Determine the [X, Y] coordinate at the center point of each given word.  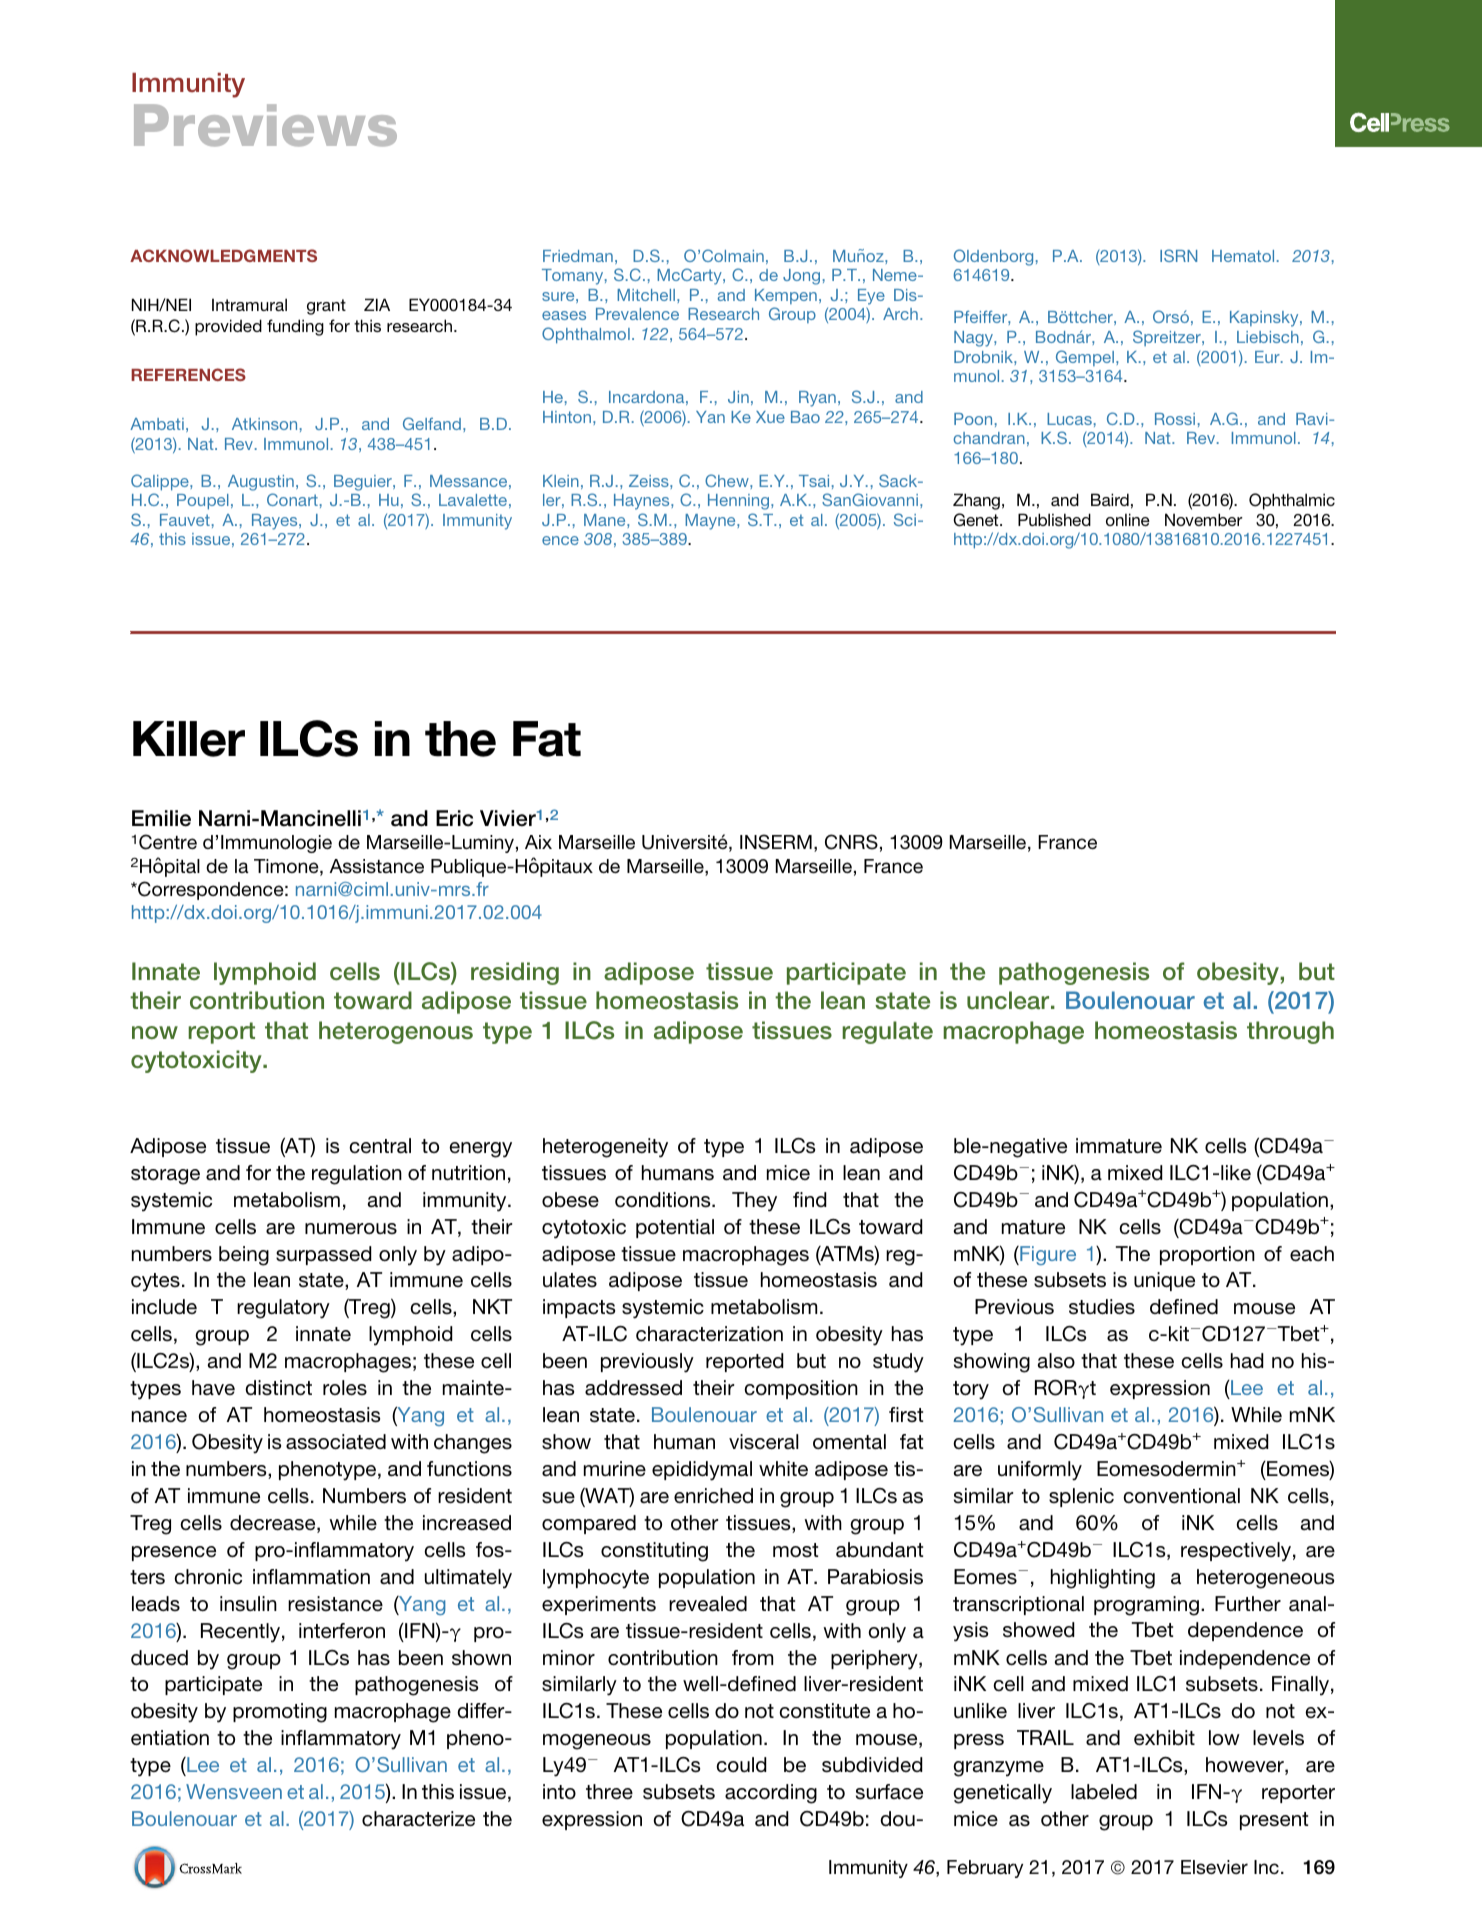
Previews [265, 125]
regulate [887, 1032]
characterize [418, 1819]
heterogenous [396, 1032]
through [1290, 1032]
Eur [1268, 357]
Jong [801, 277]
